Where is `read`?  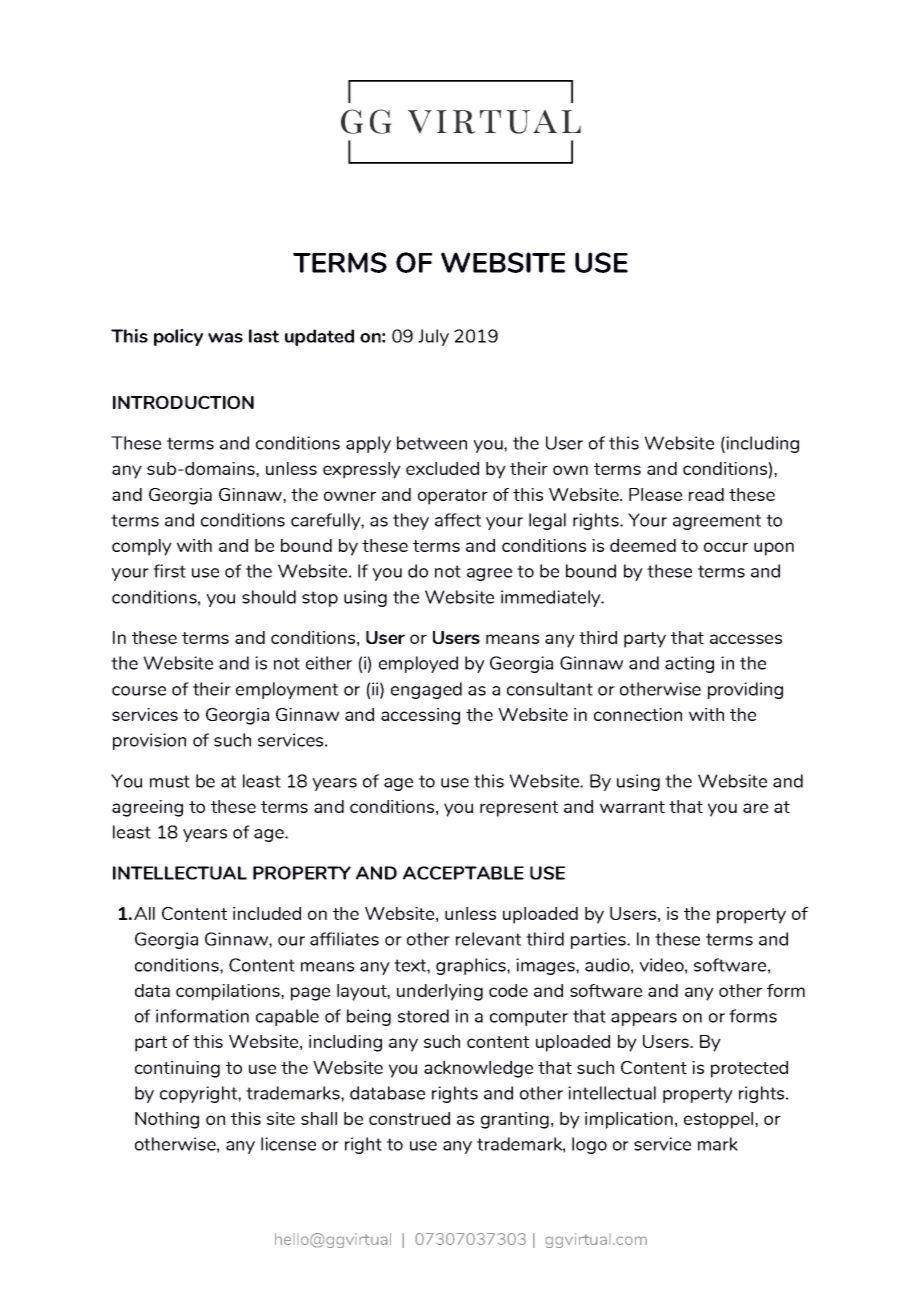 read is located at coordinates (706, 494).
